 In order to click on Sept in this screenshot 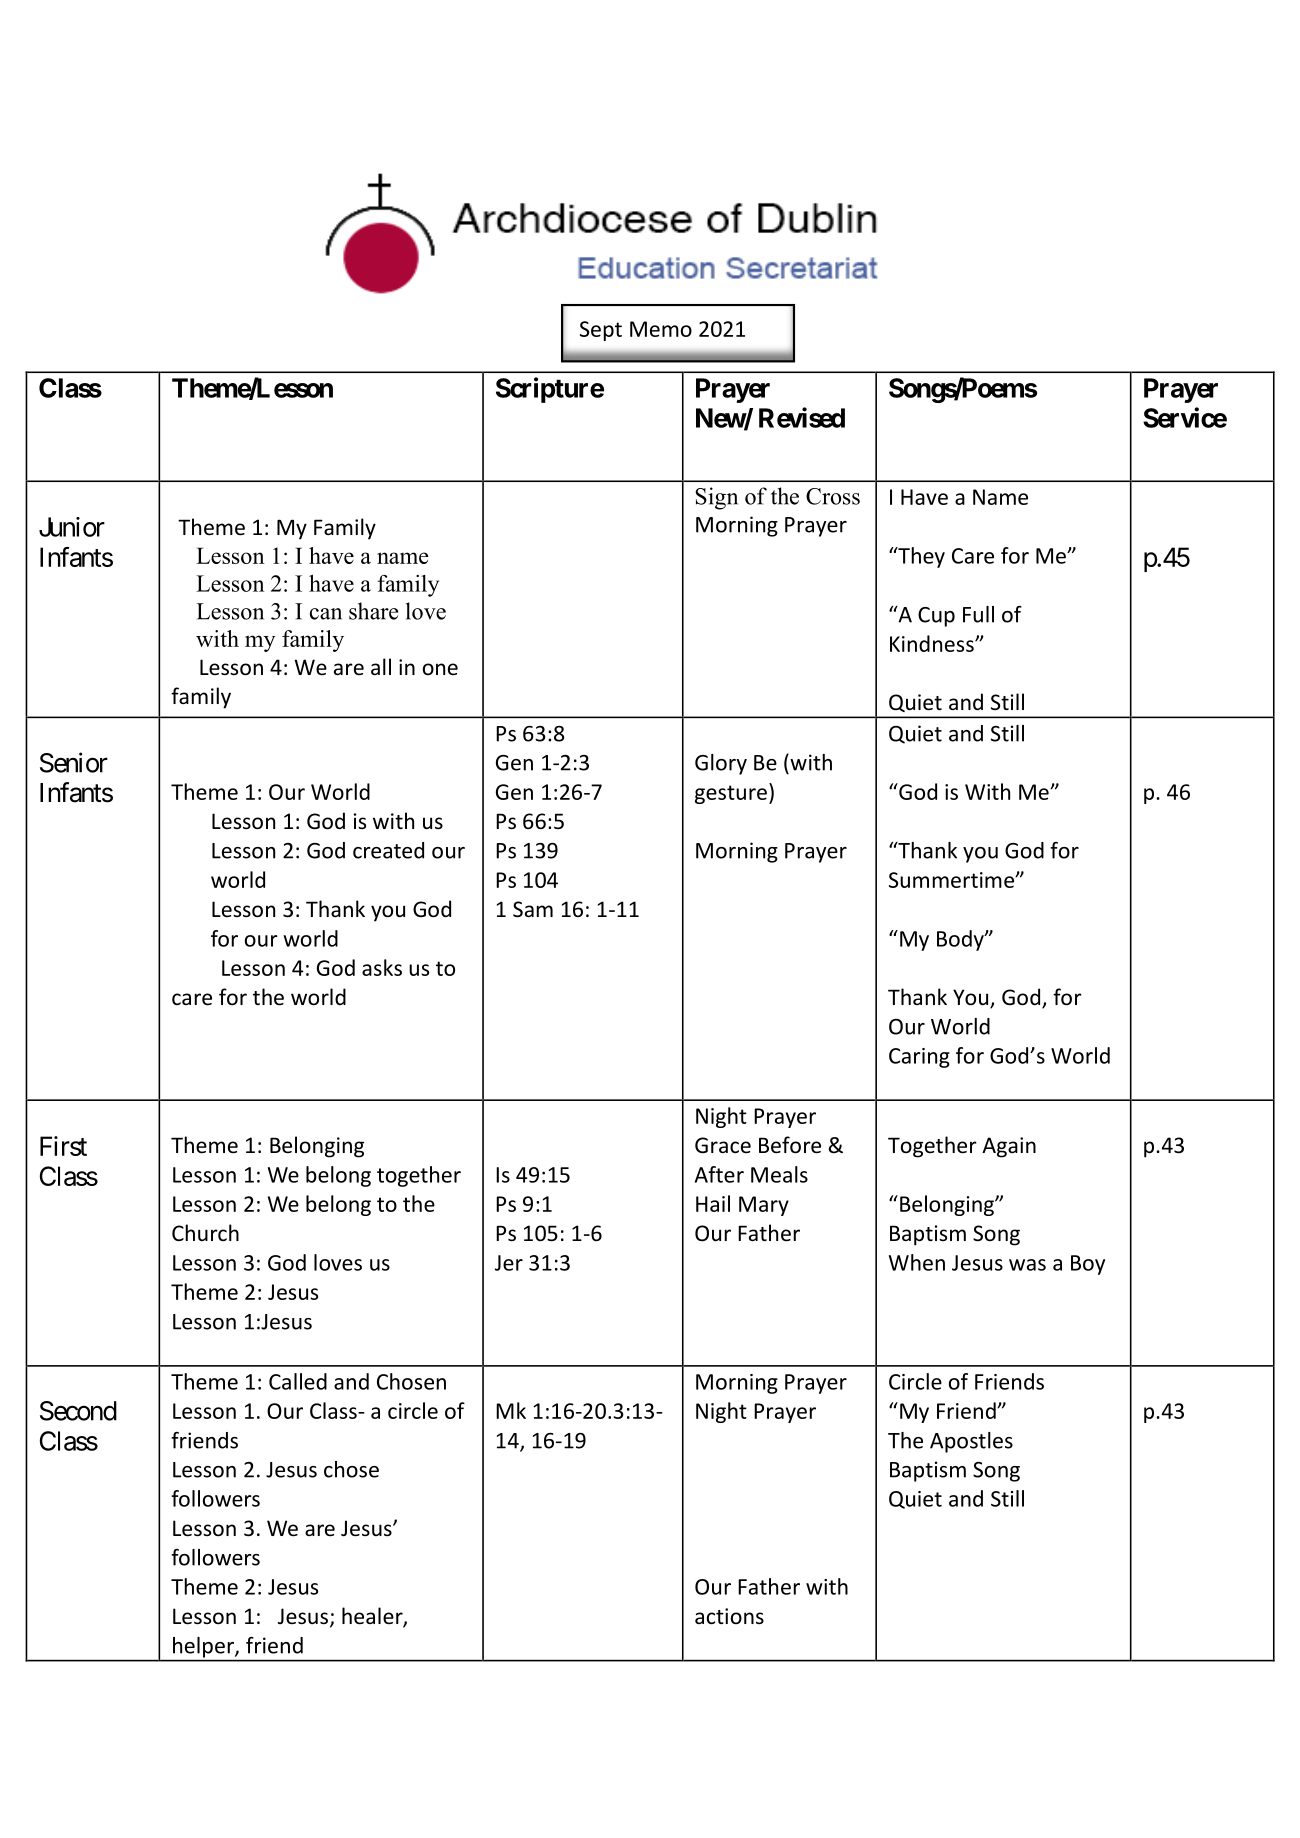, I will do `click(601, 331)`.
